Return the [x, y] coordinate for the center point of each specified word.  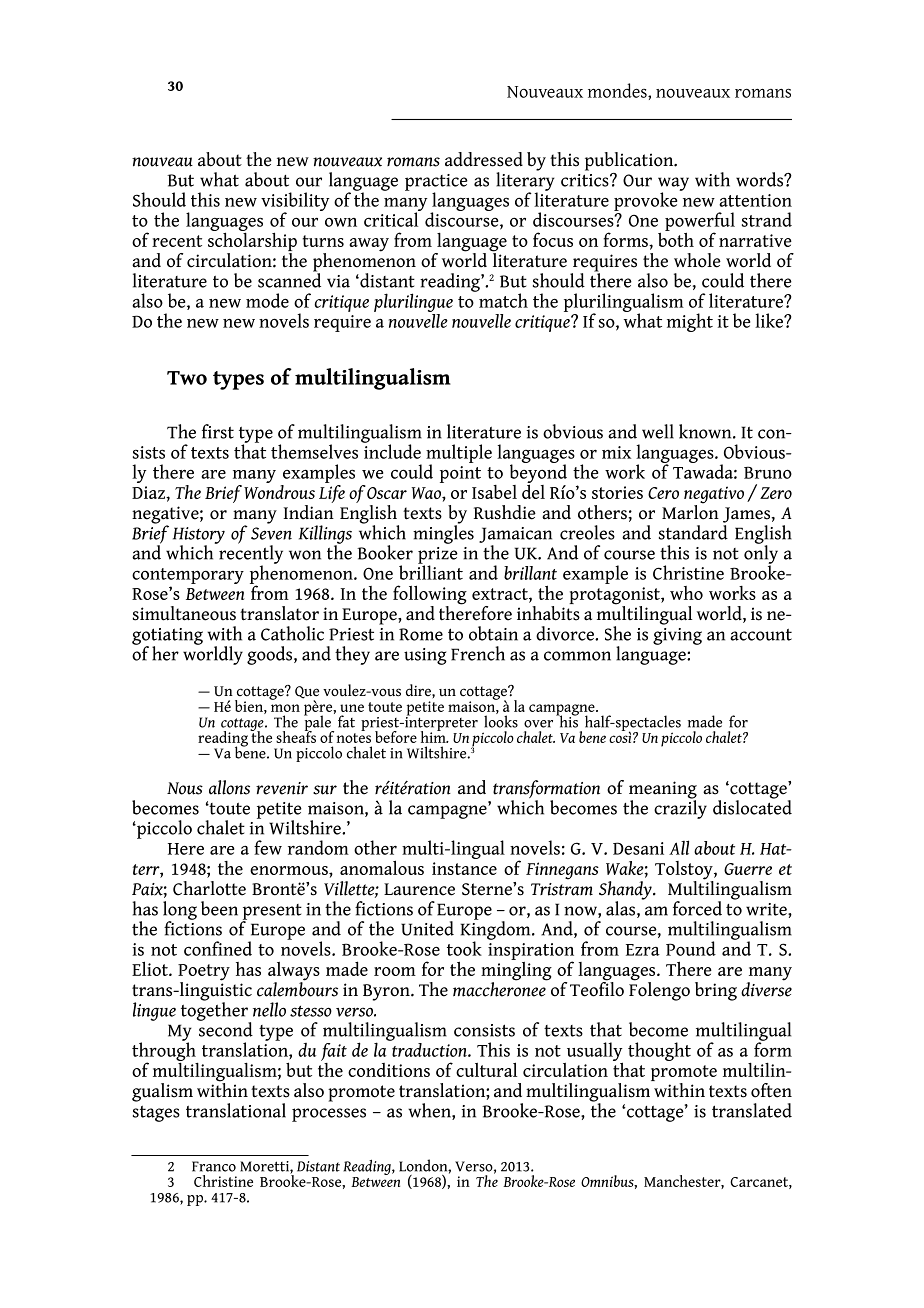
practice [436, 183]
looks [501, 720]
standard [693, 532]
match [502, 299]
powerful [700, 222]
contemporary [188, 577]
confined [218, 948]
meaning [663, 791]
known [706, 431]
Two [187, 378]
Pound [691, 948]
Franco [214, 1166]
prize [438, 556]
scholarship [252, 242]
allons [229, 787]
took [464, 948]
